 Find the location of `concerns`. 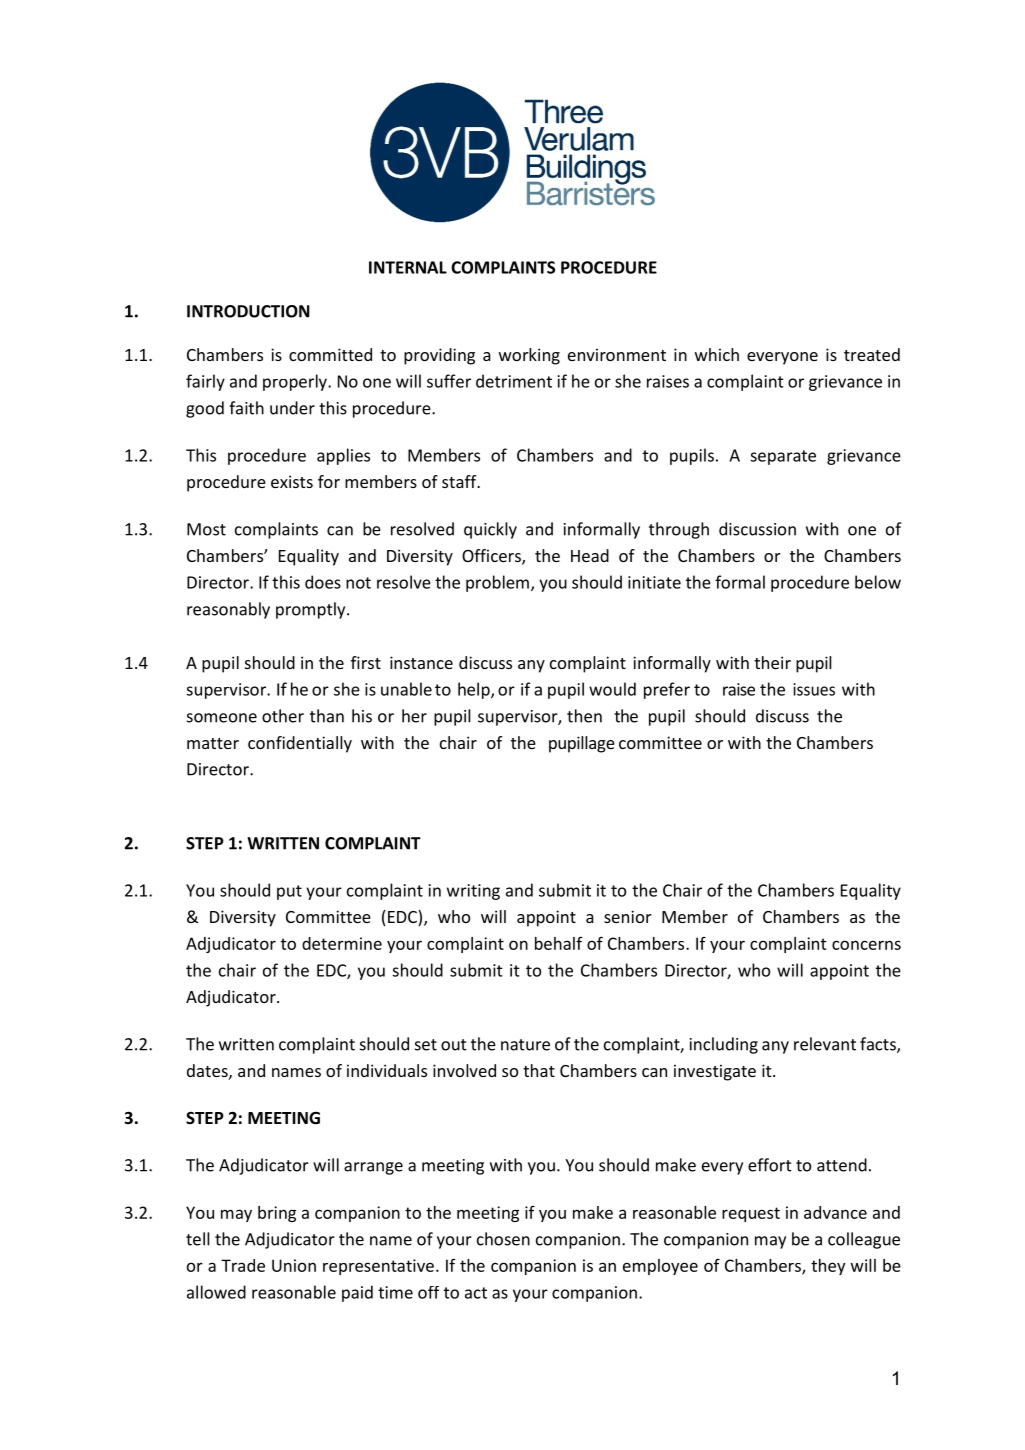

concerns is located at coordinates (866, 945).
